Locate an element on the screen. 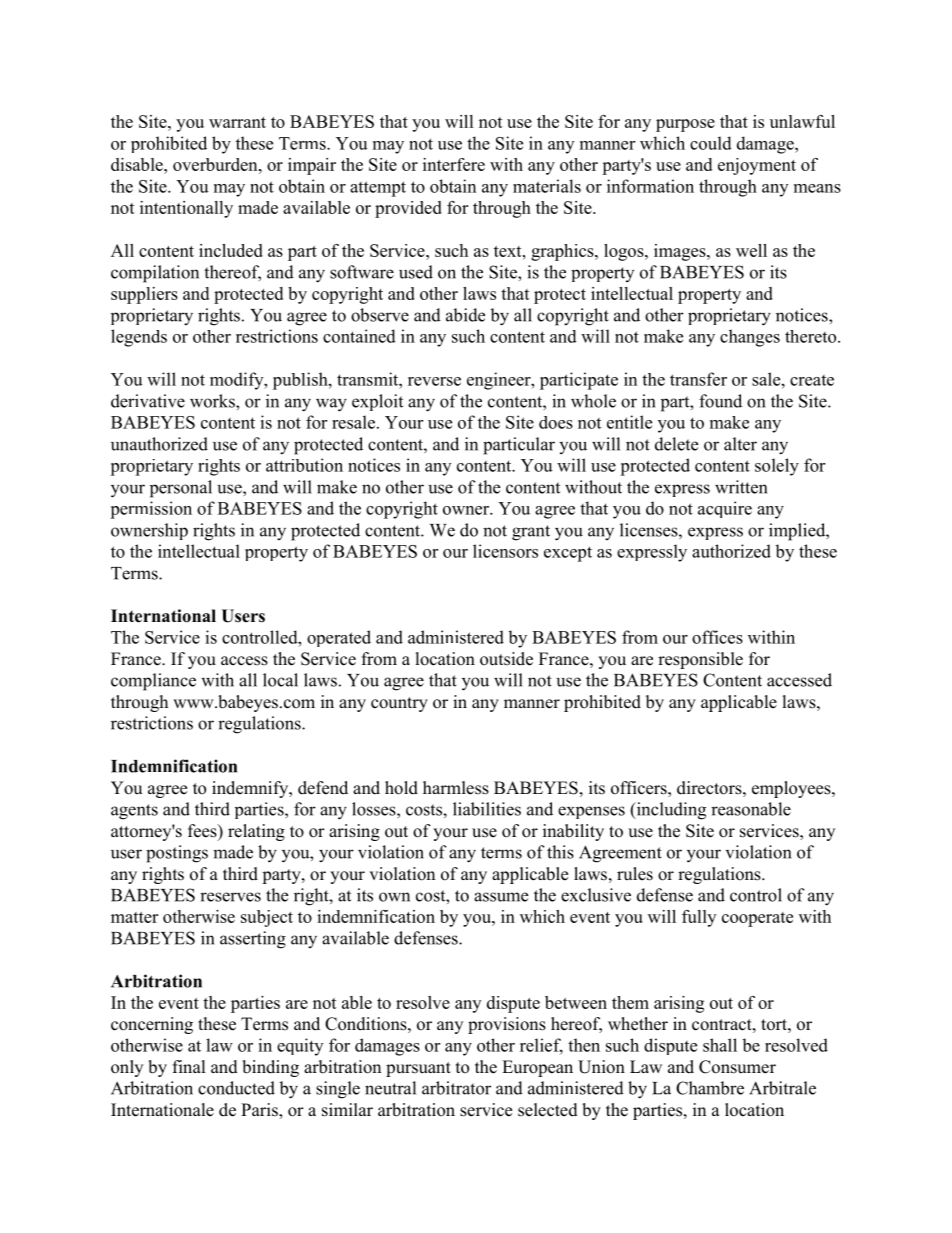 Image resolution: width=952 pixels, height=1233 pixels. harmless is located at coordinates (456, 788).
